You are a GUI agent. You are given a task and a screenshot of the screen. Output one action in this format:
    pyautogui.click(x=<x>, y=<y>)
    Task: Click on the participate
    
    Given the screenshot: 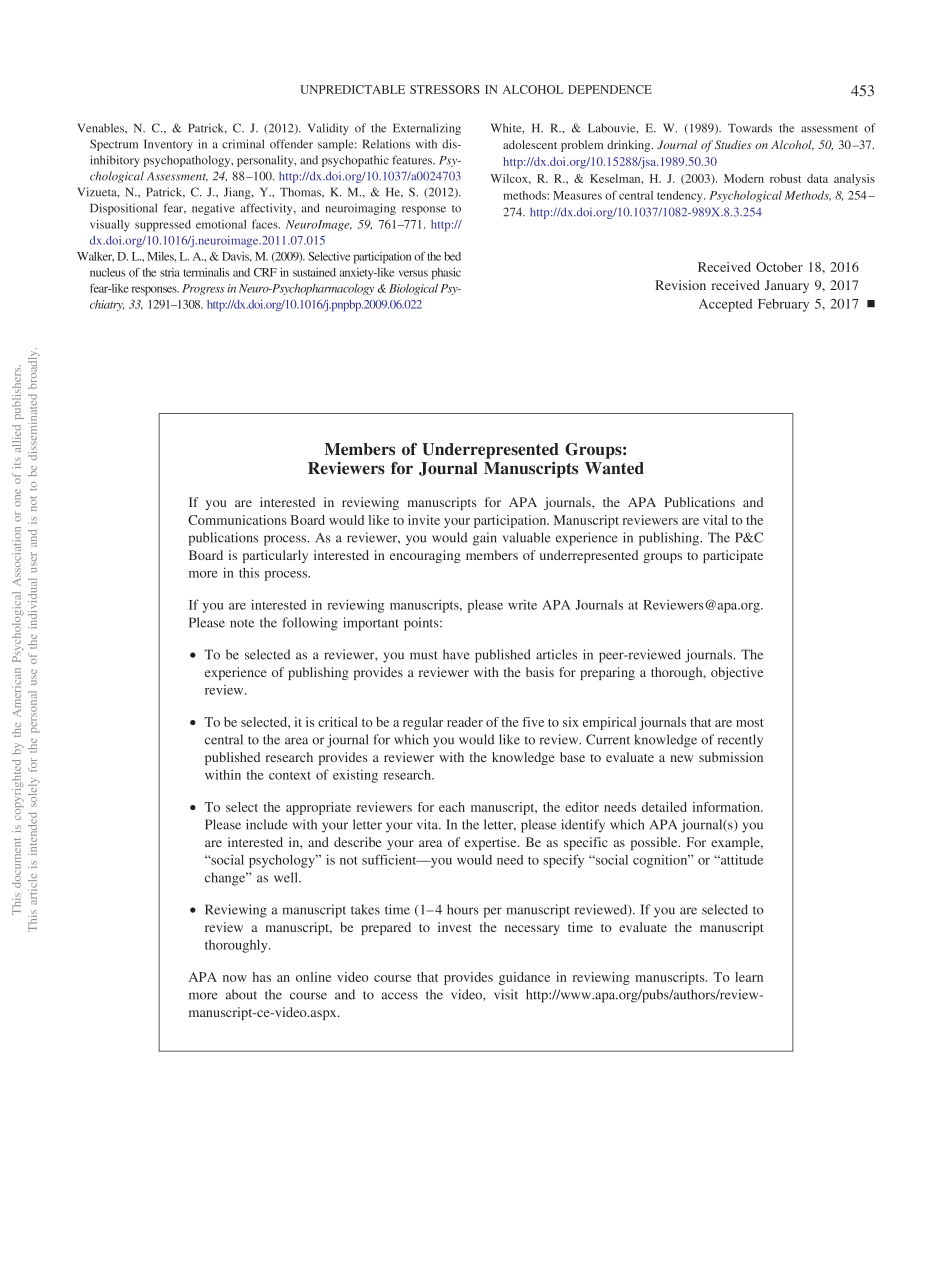 What is the action you would take?
    pyautogui.click(x=733, y=556)
